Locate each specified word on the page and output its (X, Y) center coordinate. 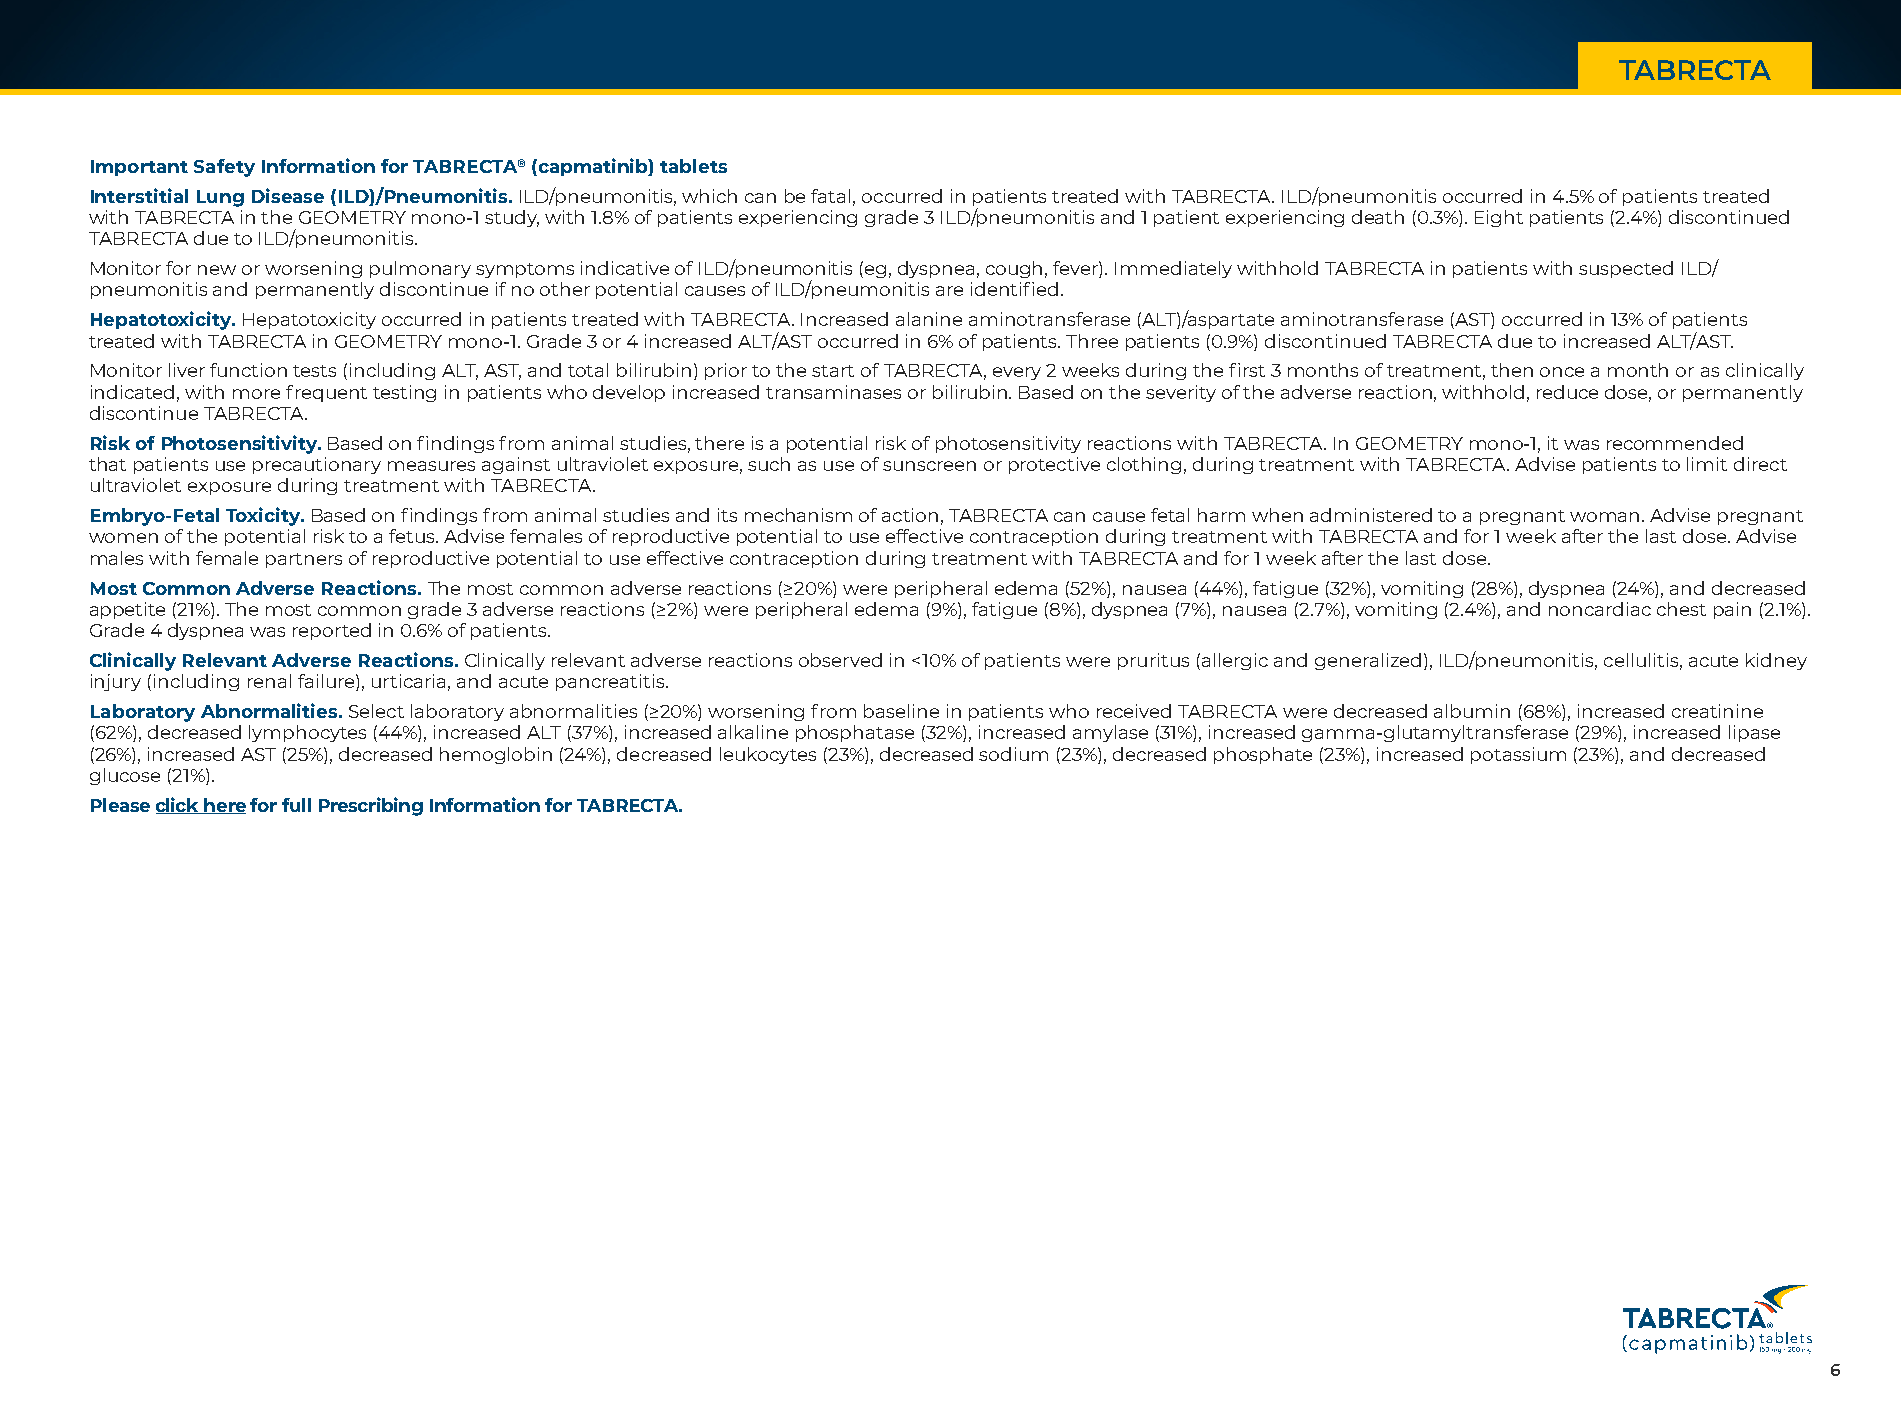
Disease (288, 195)
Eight (1499, 218)
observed (840, 660)
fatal (830, 196)
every (1017, 373)
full (296, 805)
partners (304, 560)
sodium (1013, 754)
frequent (326, 393)
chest (1681, 609)
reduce (1567, 392)
